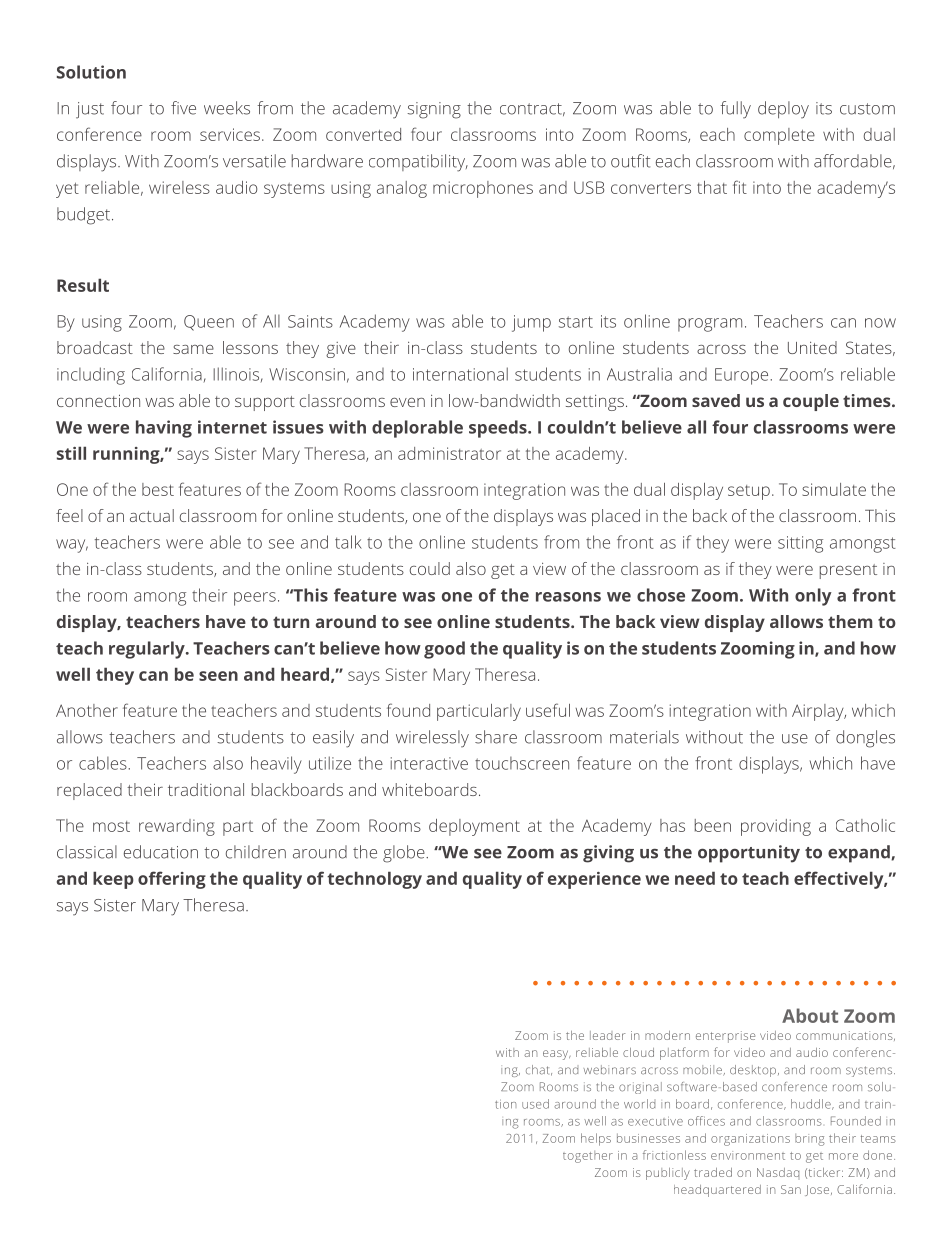  Describe the element at coordinates (444, 650) in the screenshot. I see `good` at that location.
